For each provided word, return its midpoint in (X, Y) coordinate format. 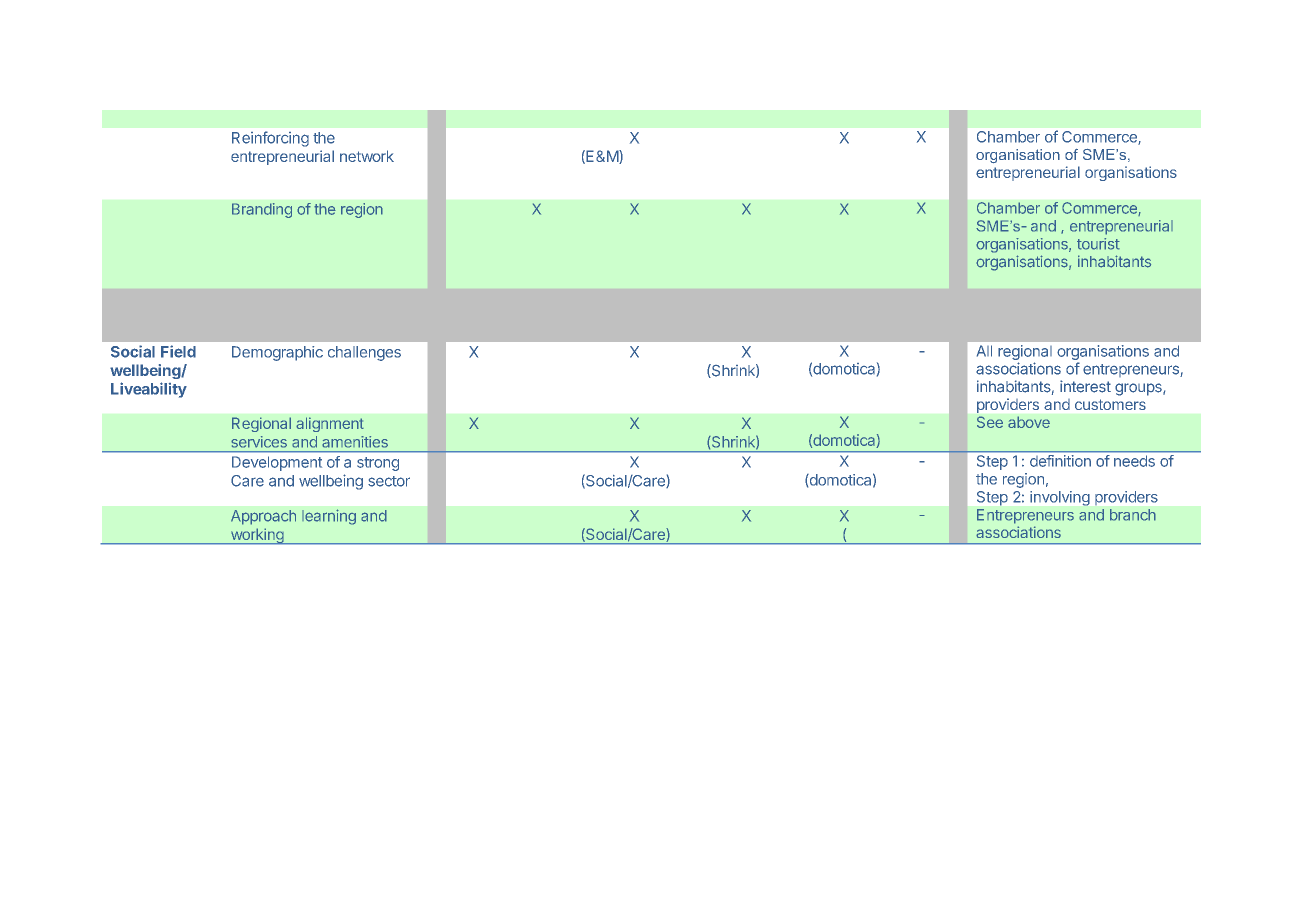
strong (378, 464)
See (990, 422)
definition (1060, 461)
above (1029, 422)
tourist (1098, 244)
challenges (364, 353)
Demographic (277, 353)
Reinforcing (270, 139)
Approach (263, 517)
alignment (330, 424)
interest (1085, 386)
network (367, 156)
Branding (262, 210)
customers (1110, 404)
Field (178, 351)
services (259, 442)
